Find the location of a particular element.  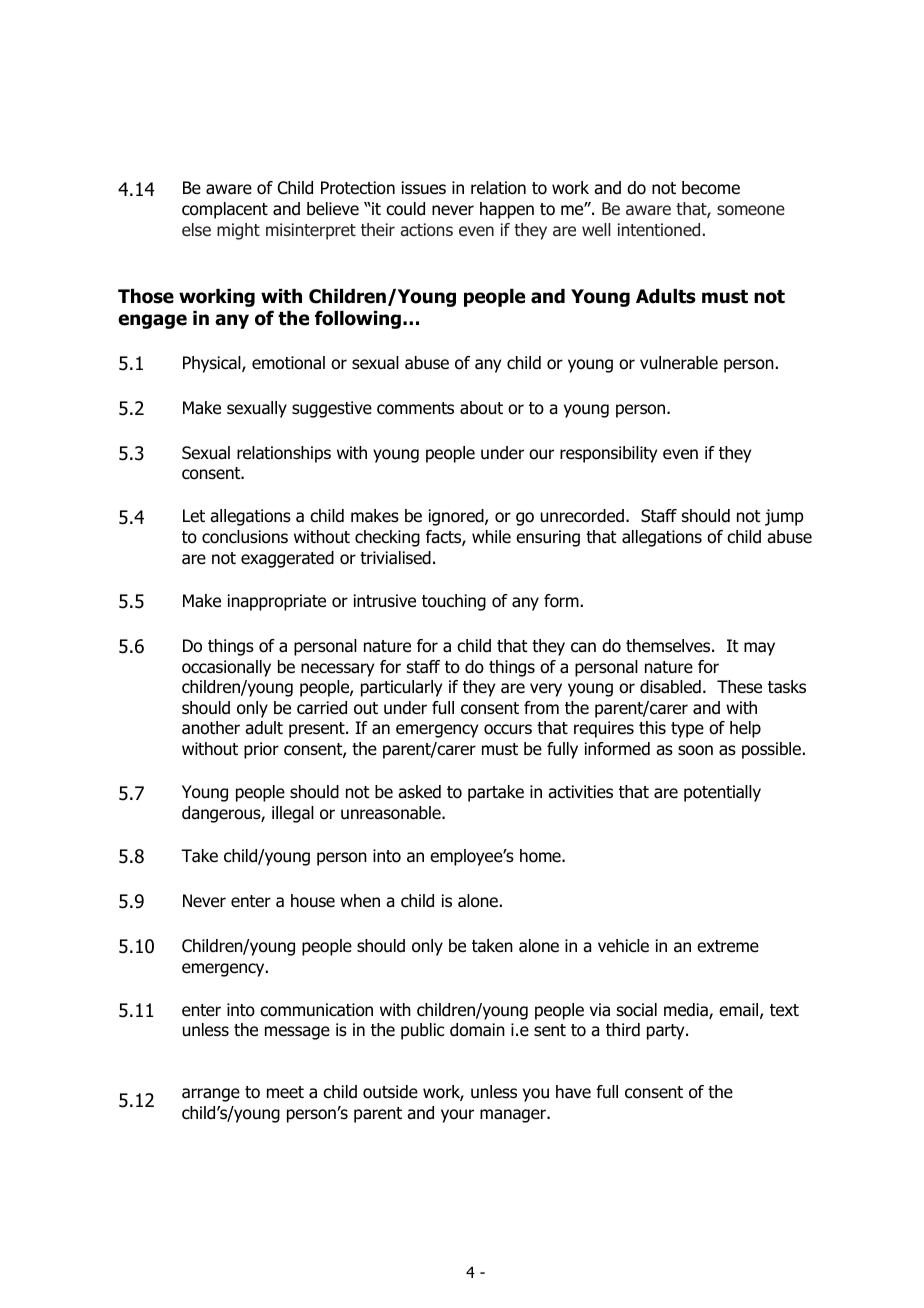

complacent is located at coordinates (225, 210).
